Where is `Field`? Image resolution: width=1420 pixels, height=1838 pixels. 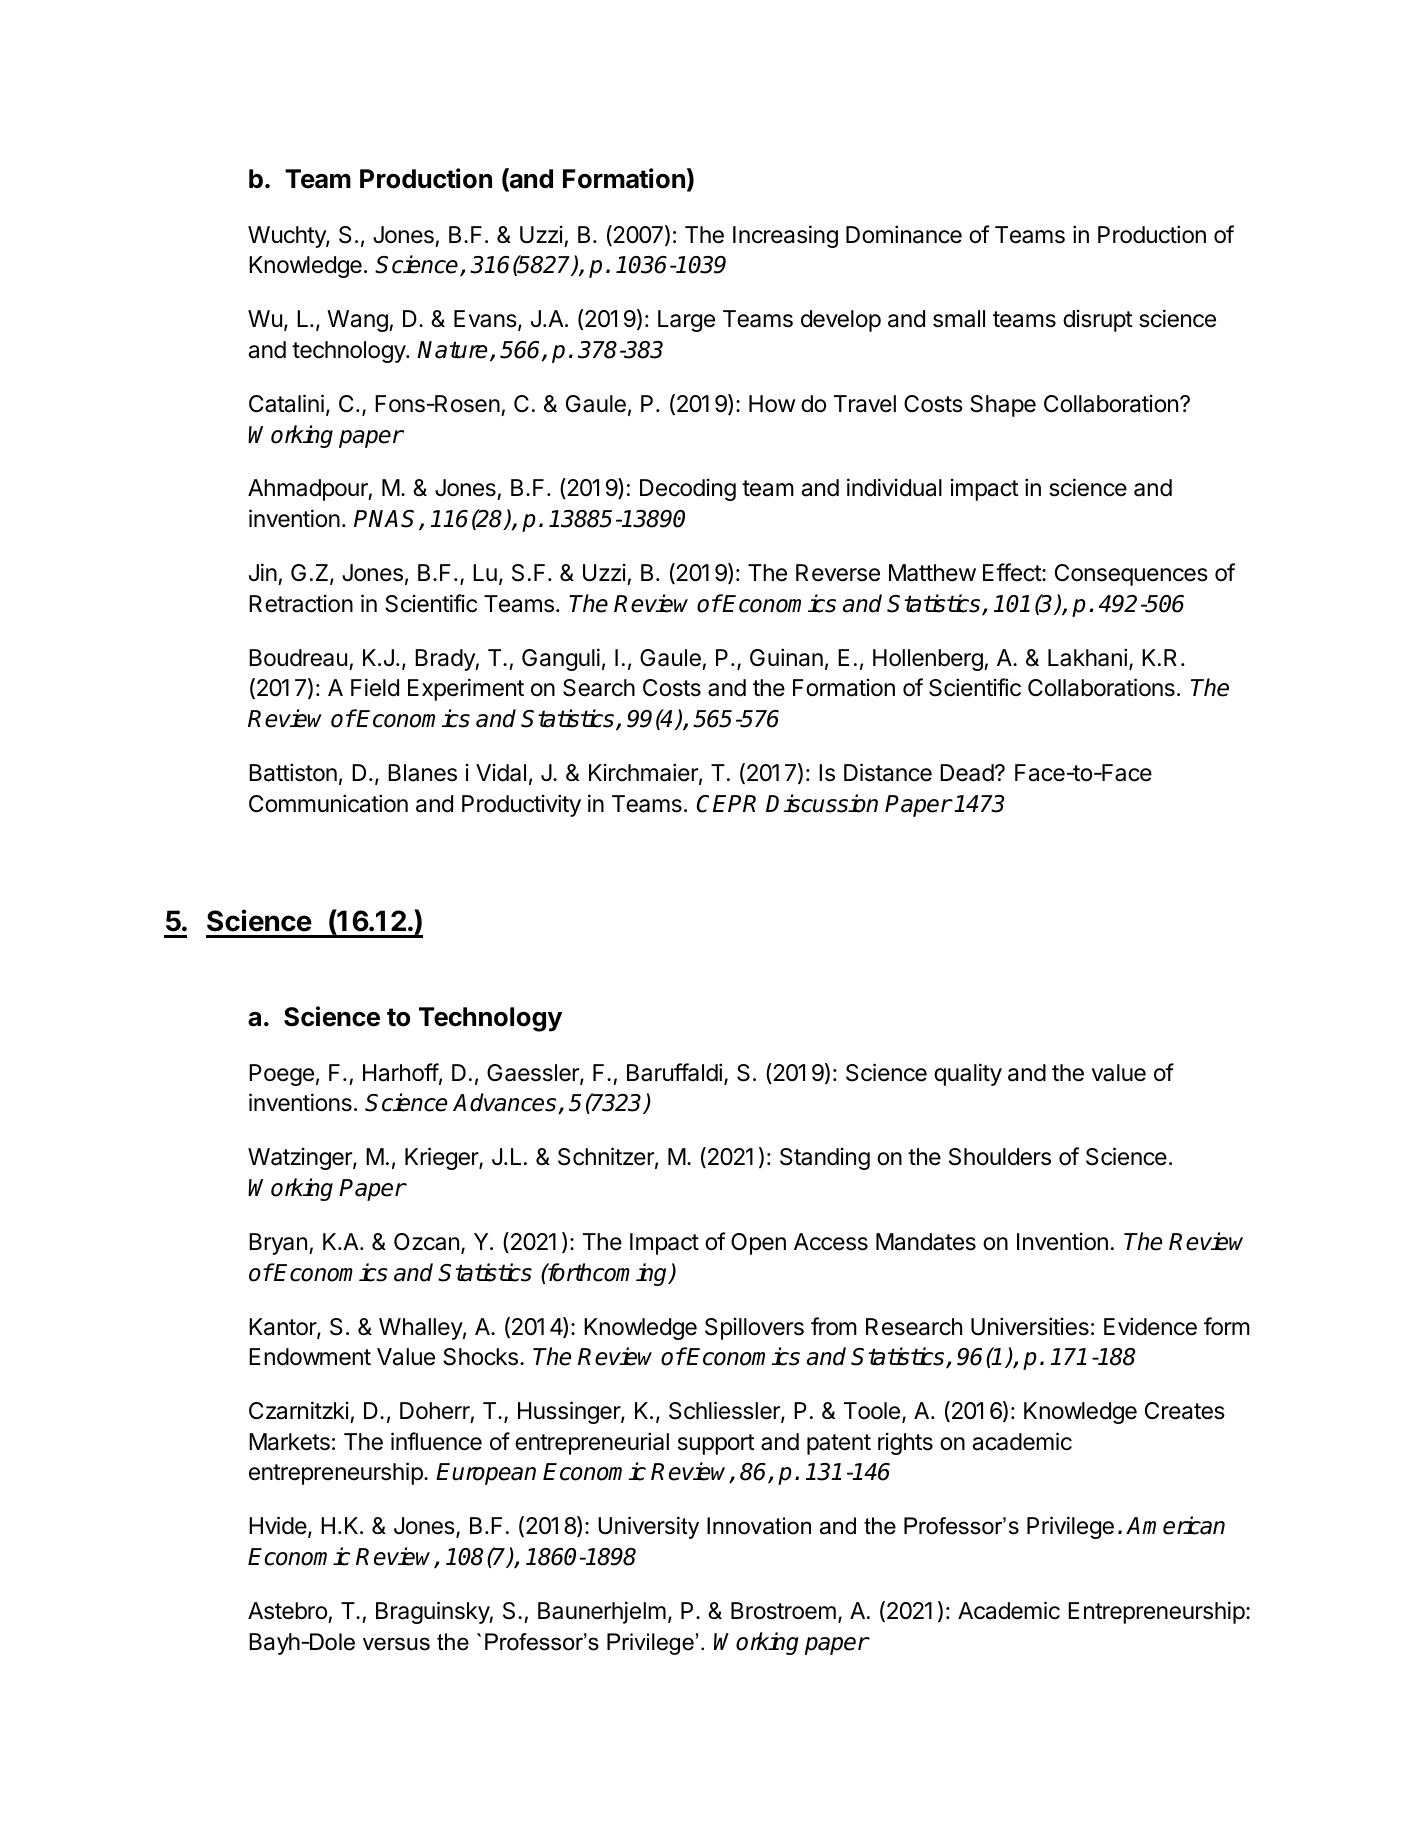
Field is located at coordinates (375, 687).
